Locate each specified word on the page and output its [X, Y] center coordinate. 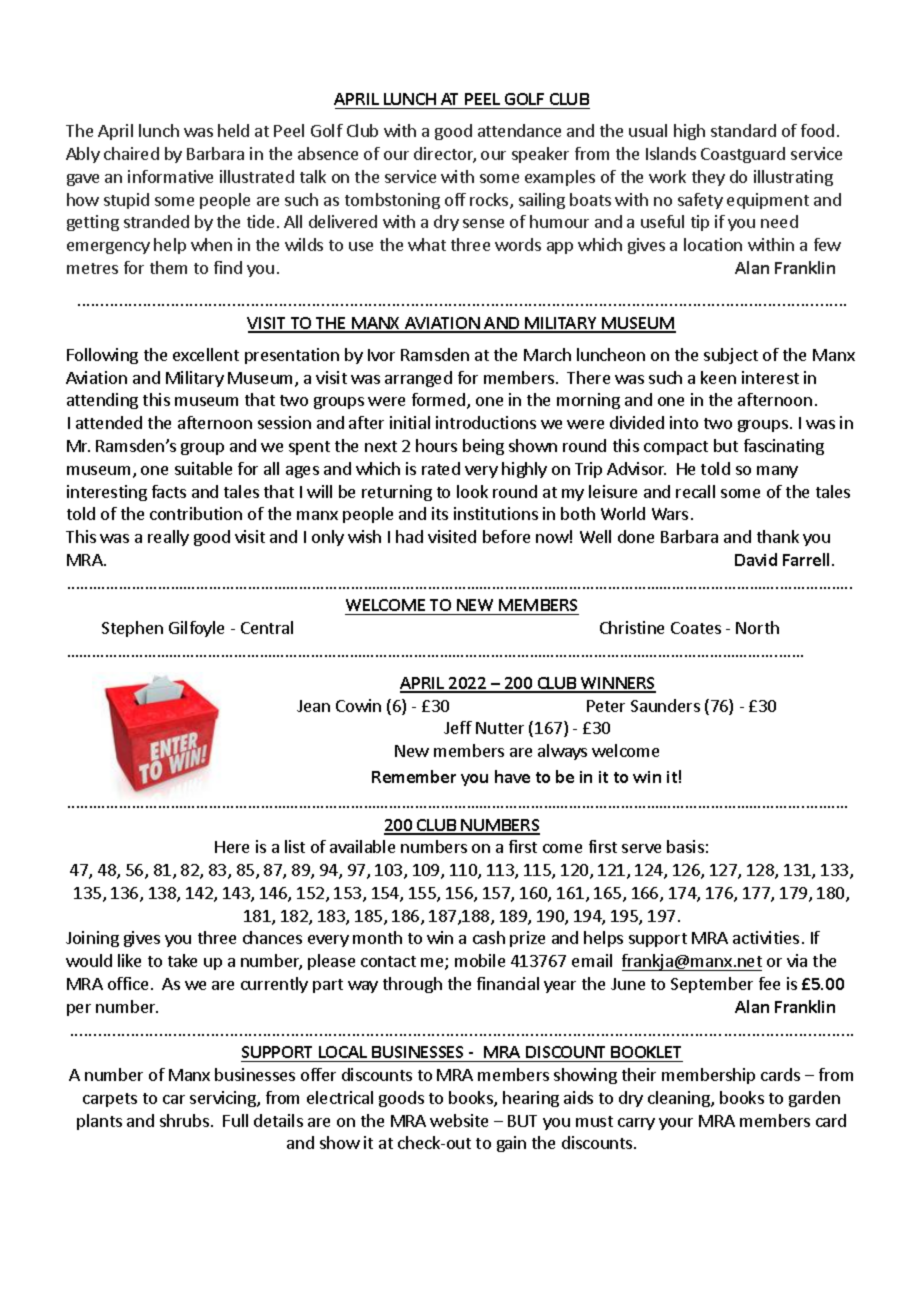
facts [169, 491]
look [472, 491]
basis [685, 846]
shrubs [186, 1120]
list [295, 846]
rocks [490, 201]
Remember [414, 776]
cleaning [680, 1099]
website [459, 1120]
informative [170, 176]
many [777, 472]
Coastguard [743, 155]
